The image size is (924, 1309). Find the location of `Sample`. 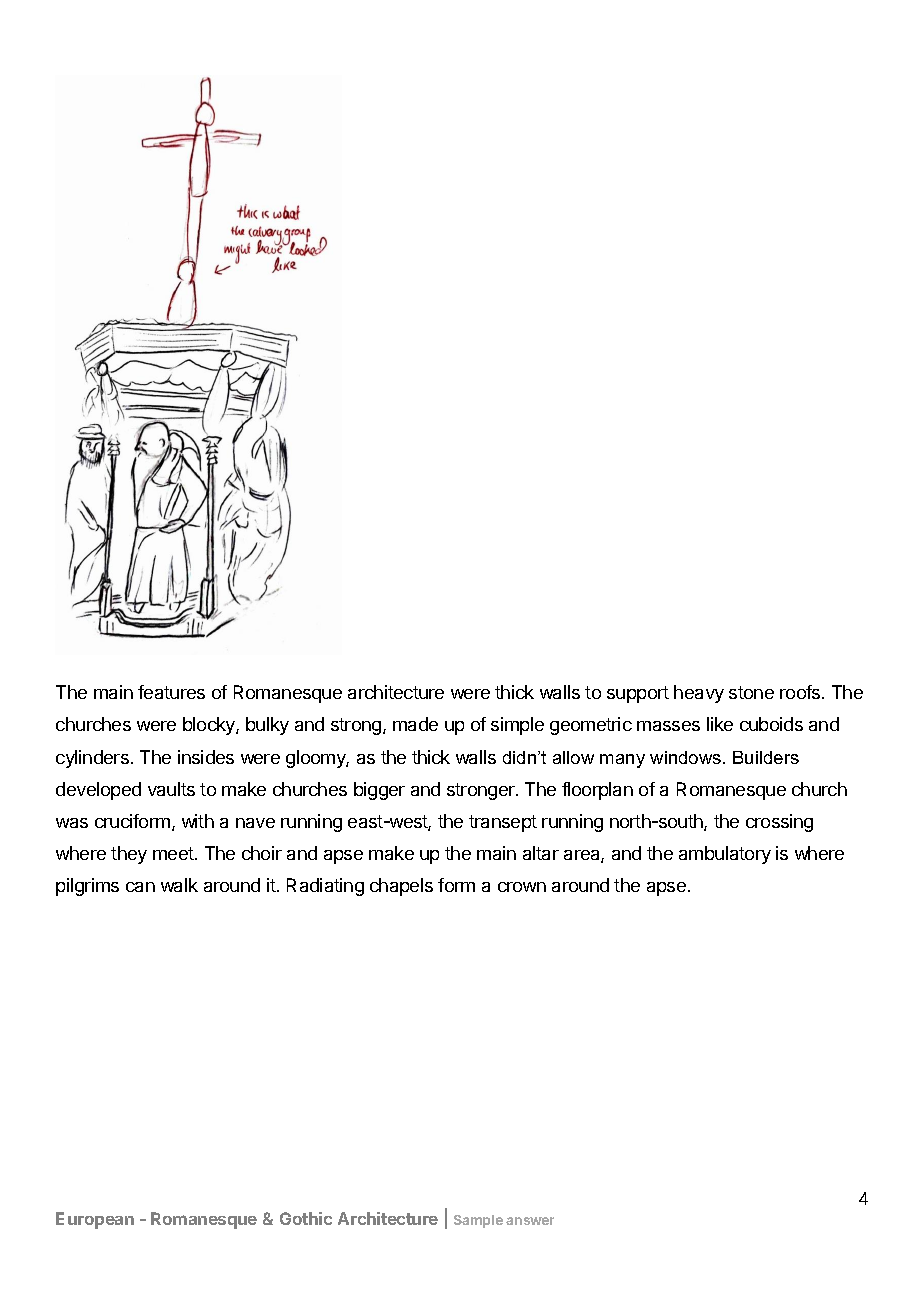

Sample is located at coordinates (478, 1221).
